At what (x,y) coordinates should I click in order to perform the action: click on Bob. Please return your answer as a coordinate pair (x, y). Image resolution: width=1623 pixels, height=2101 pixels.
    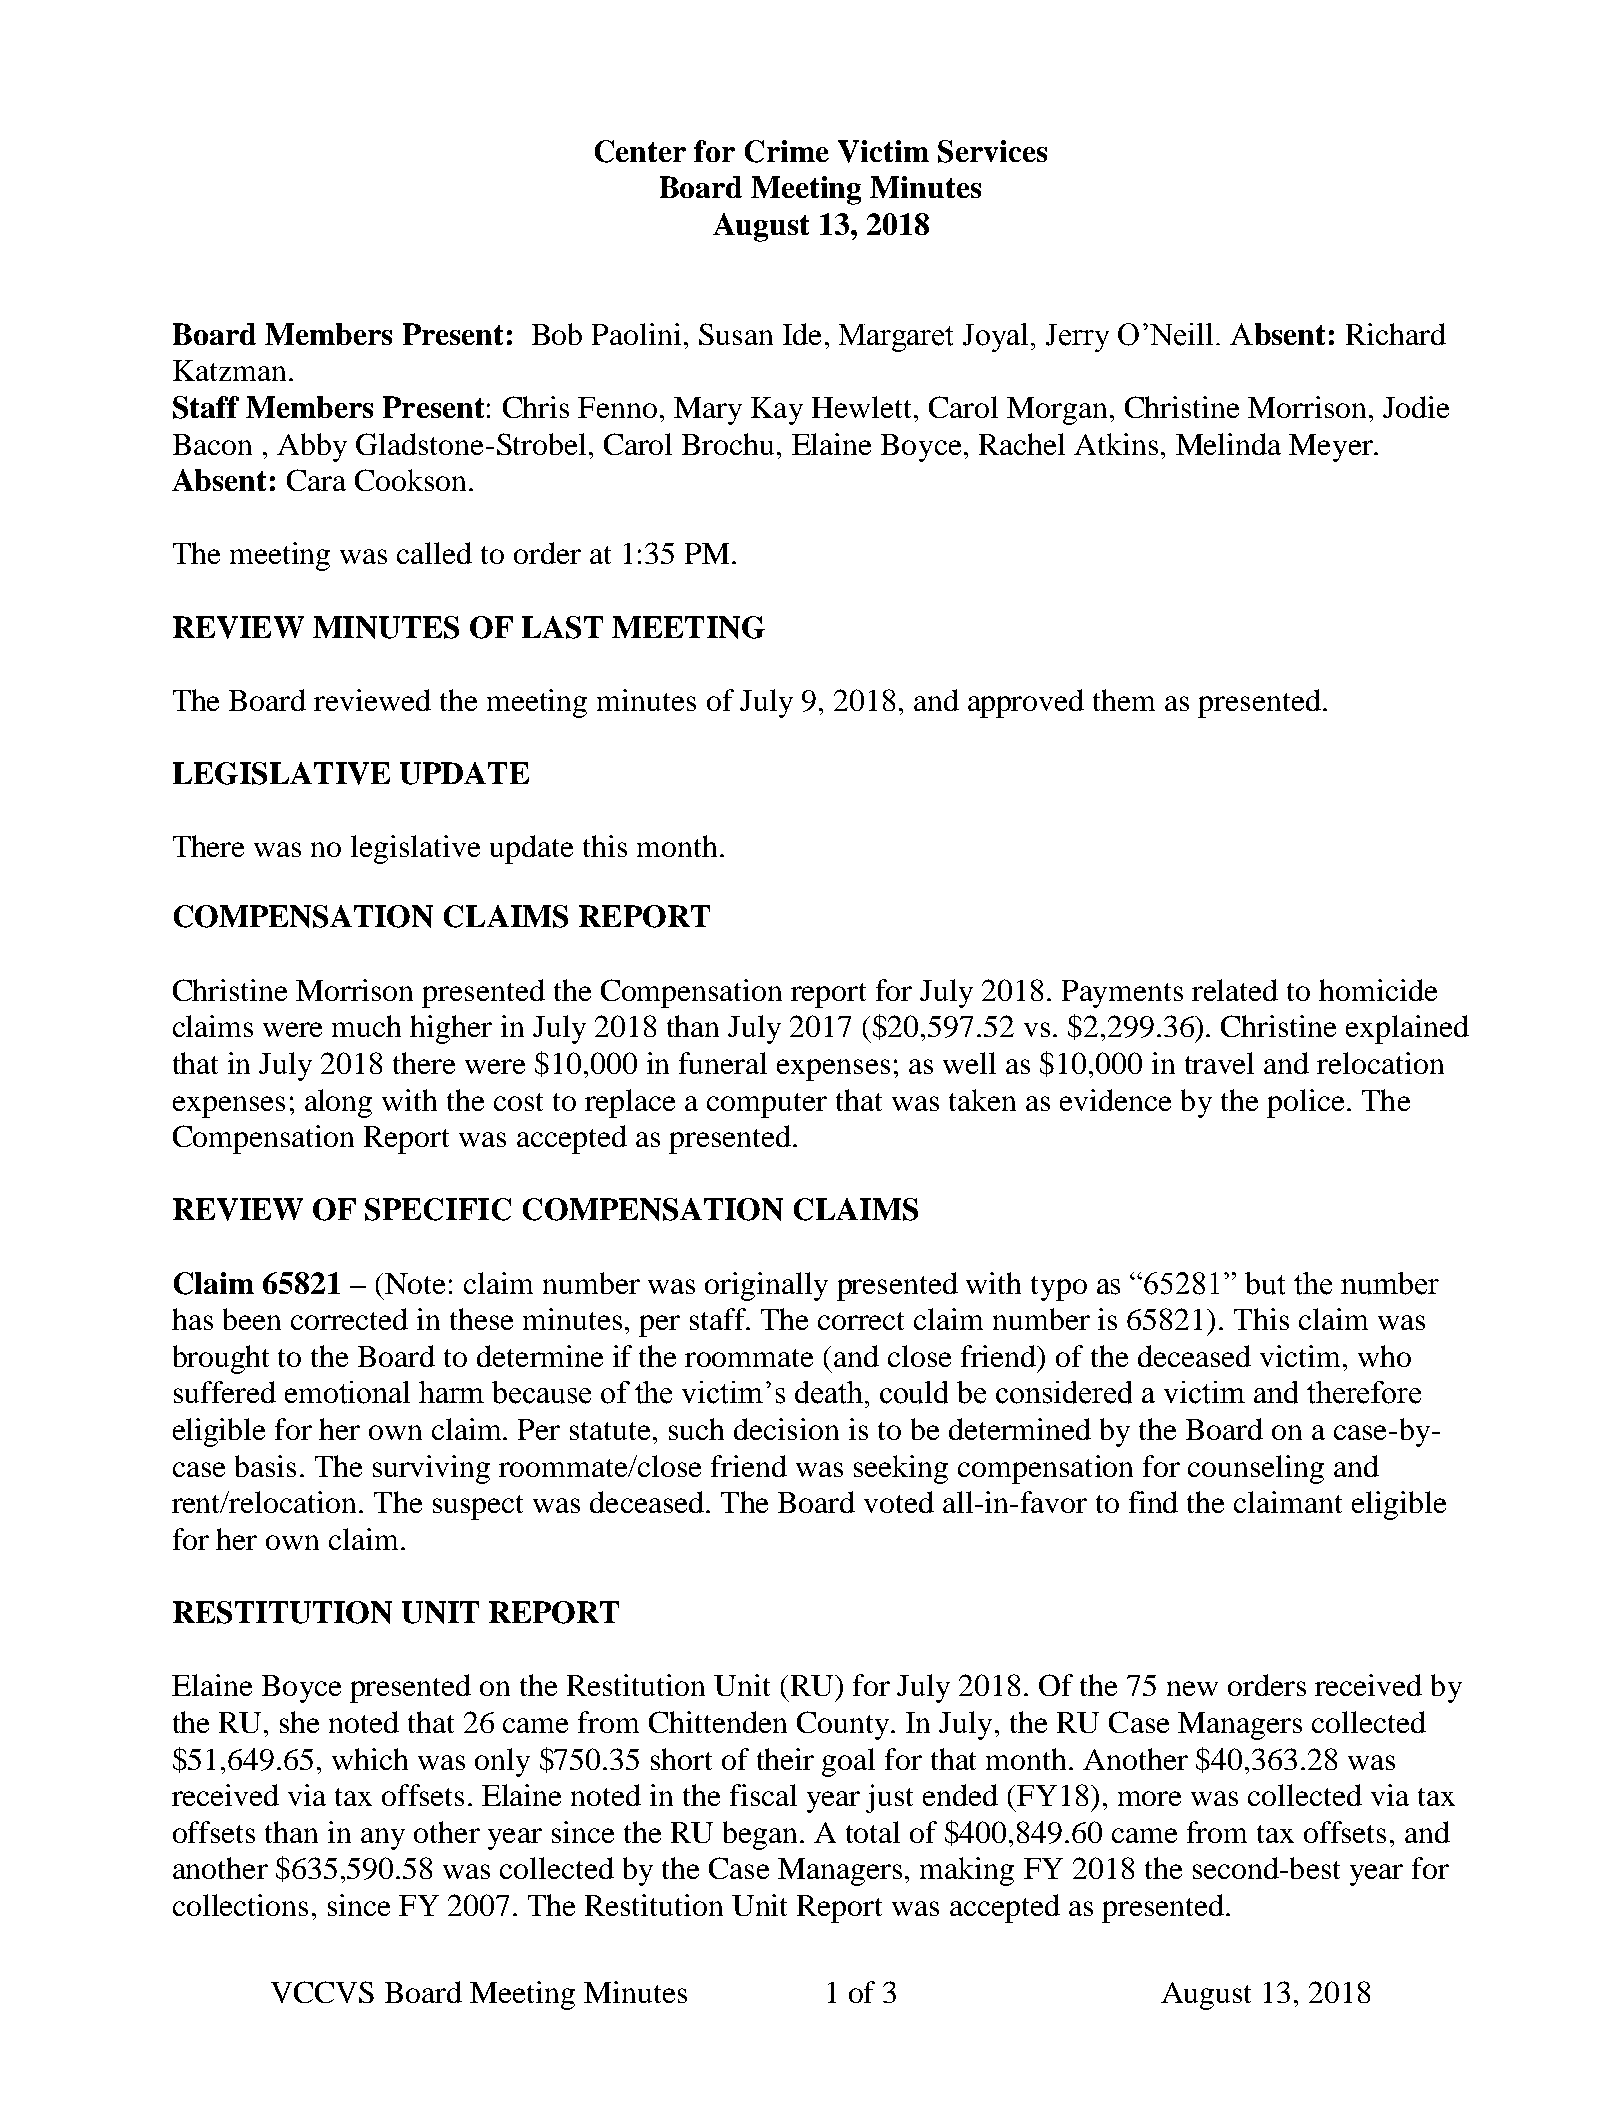
    Looking at the image, I should click on (557, 334).
